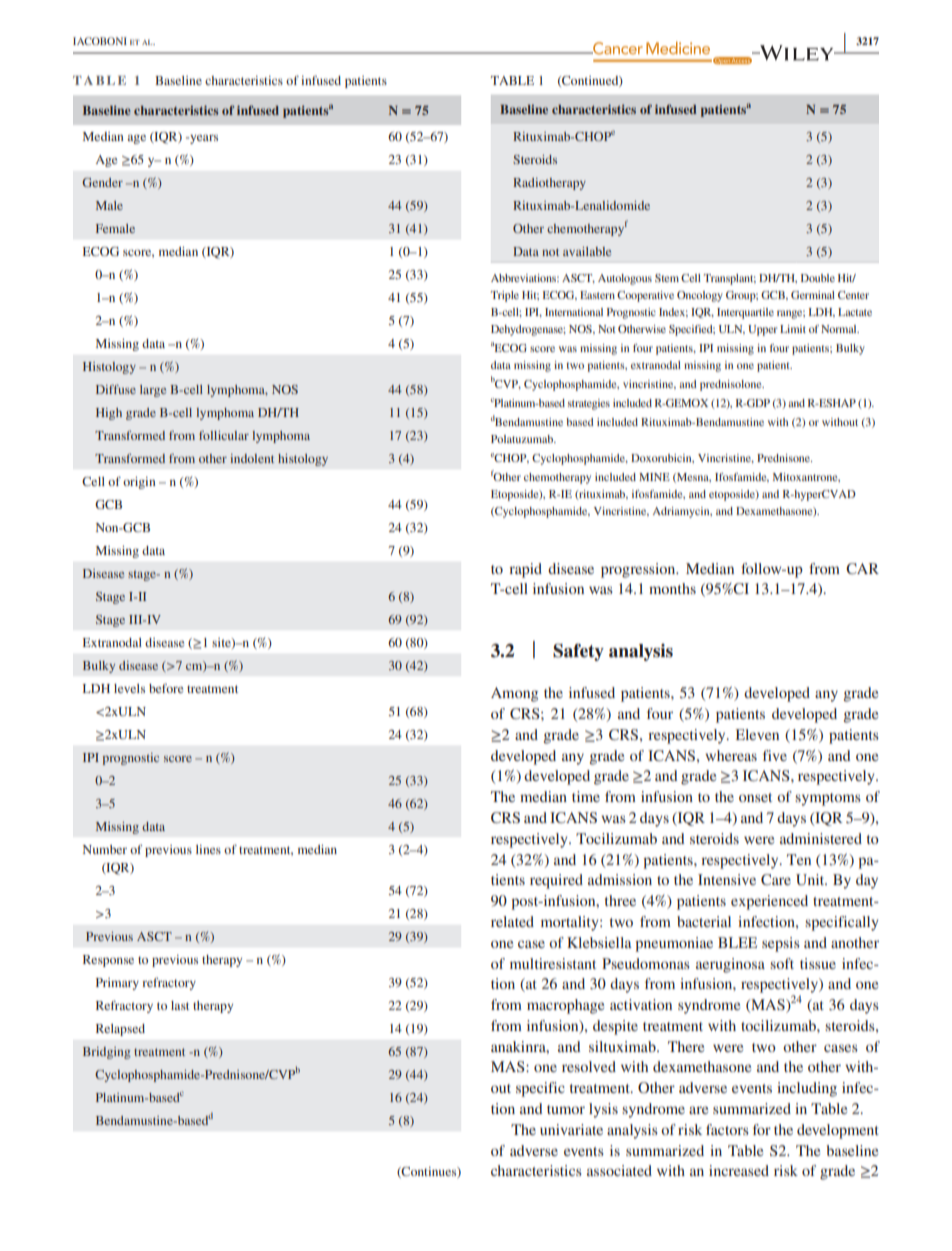  What do you see at coordinates (514, 694) in the screenshot?
I see `Among` at bounding box center [514, 694].
